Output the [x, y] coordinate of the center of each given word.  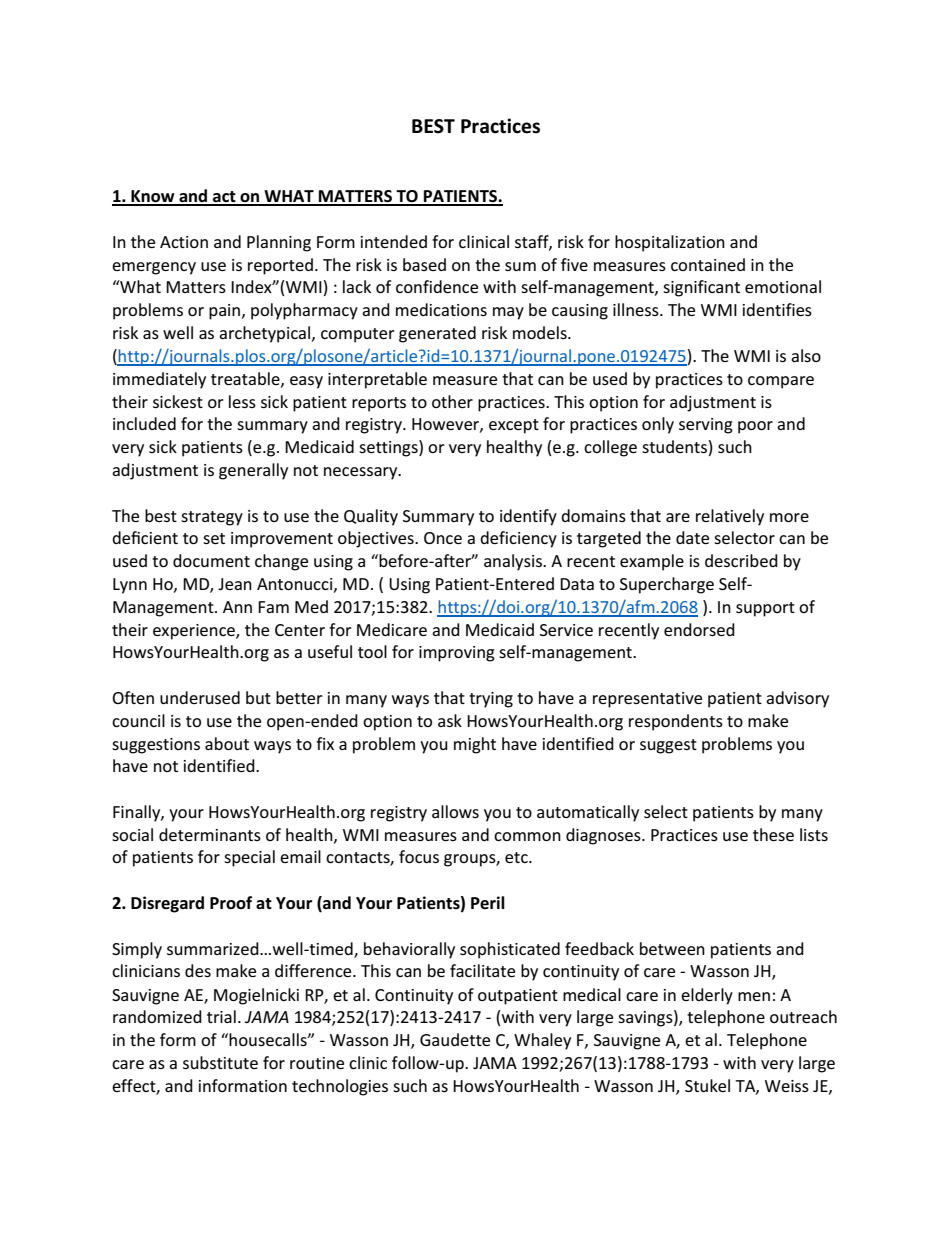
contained [708, 264]
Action [184, 242]
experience [195, 632]
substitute [220, 1062]
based [424, 264]
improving [457, 654]
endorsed [699, 629]
